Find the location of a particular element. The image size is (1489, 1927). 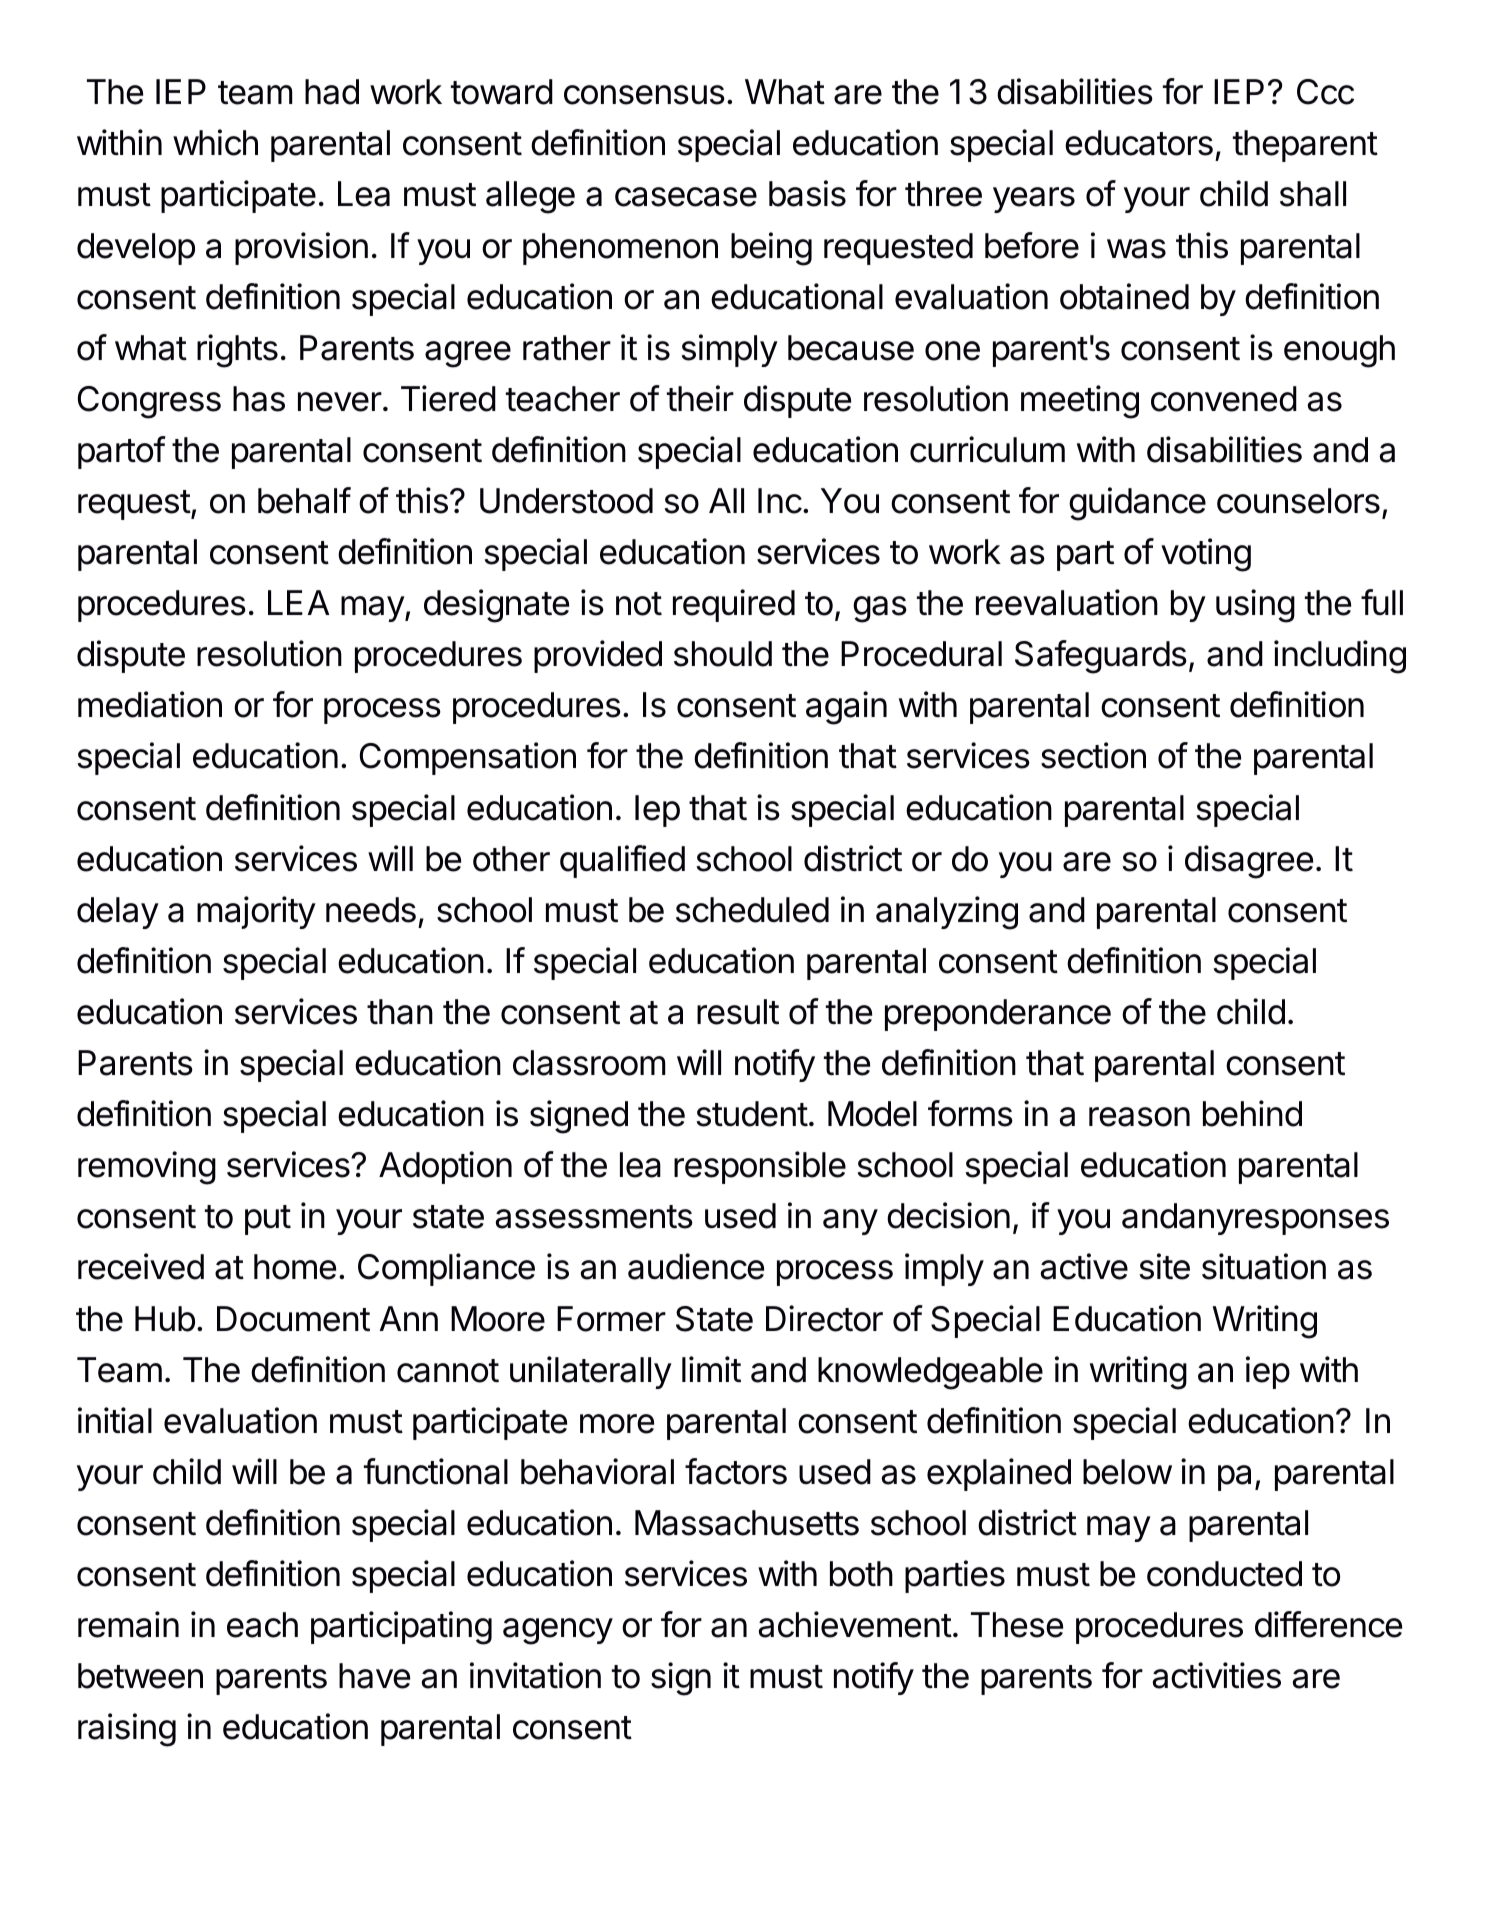

audience is located at coordinates (696, 1266).
